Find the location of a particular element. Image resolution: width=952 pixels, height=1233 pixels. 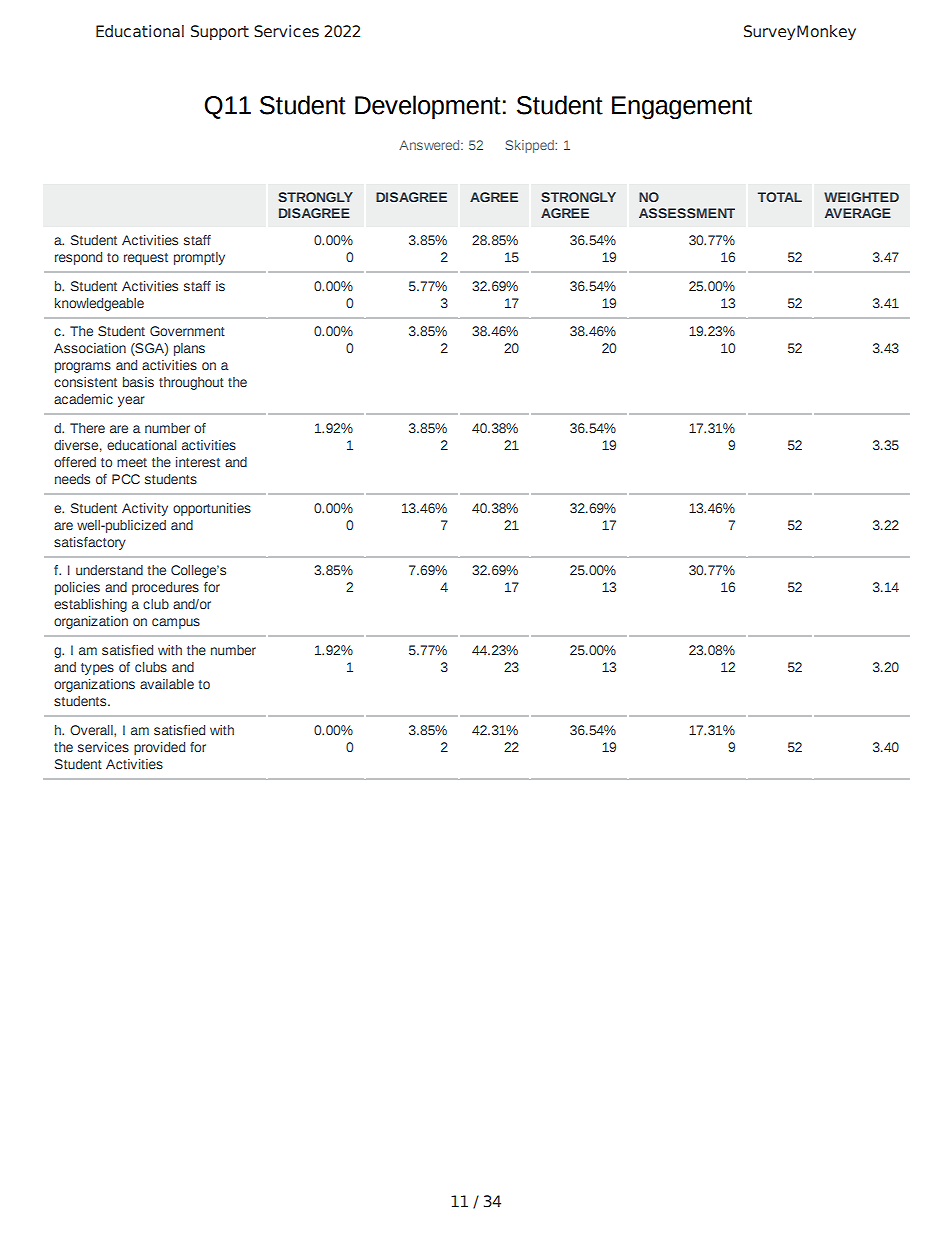

provided is located at coordinates (159, 748).
